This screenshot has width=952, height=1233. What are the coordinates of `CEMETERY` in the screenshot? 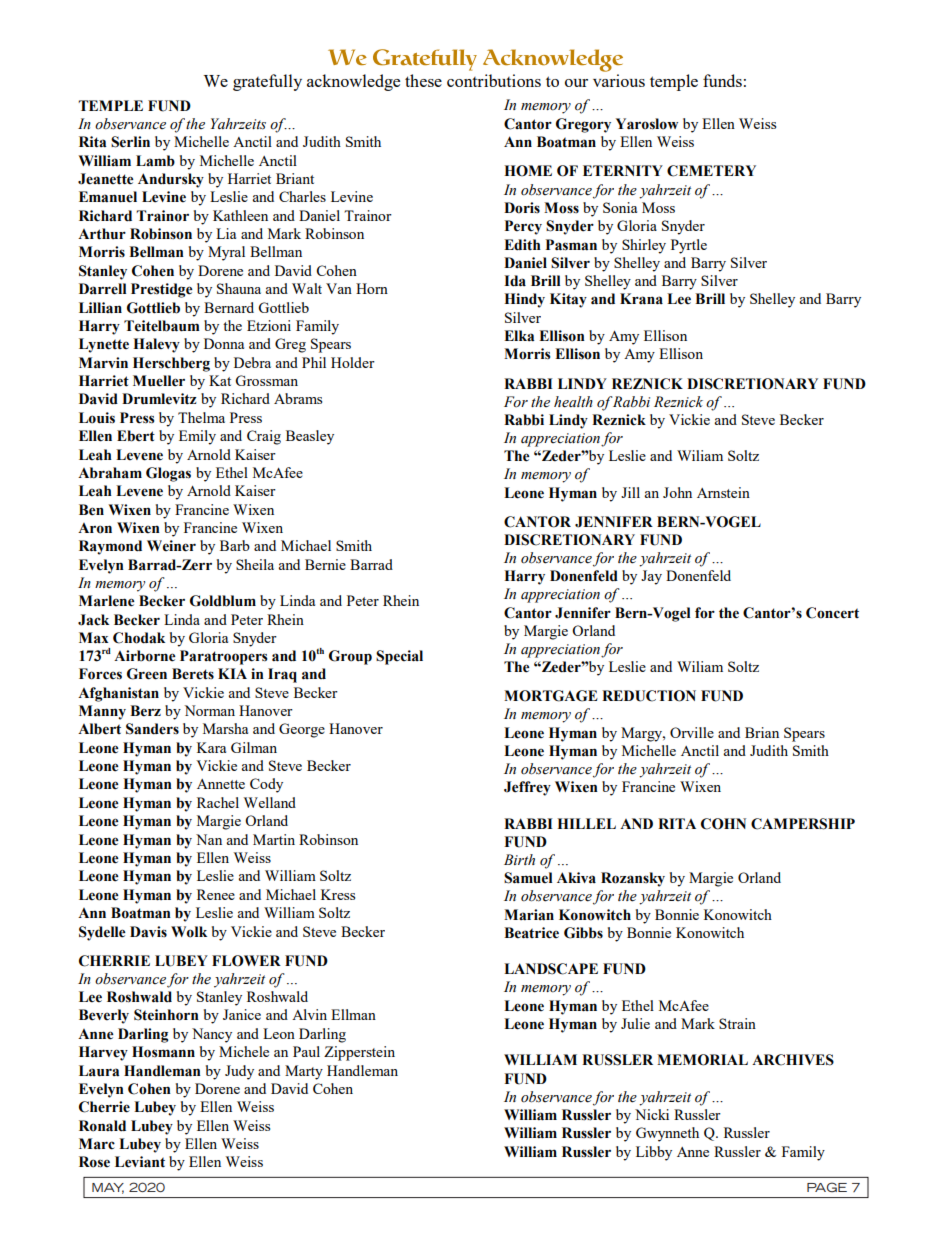 It's located at (711, 171).
